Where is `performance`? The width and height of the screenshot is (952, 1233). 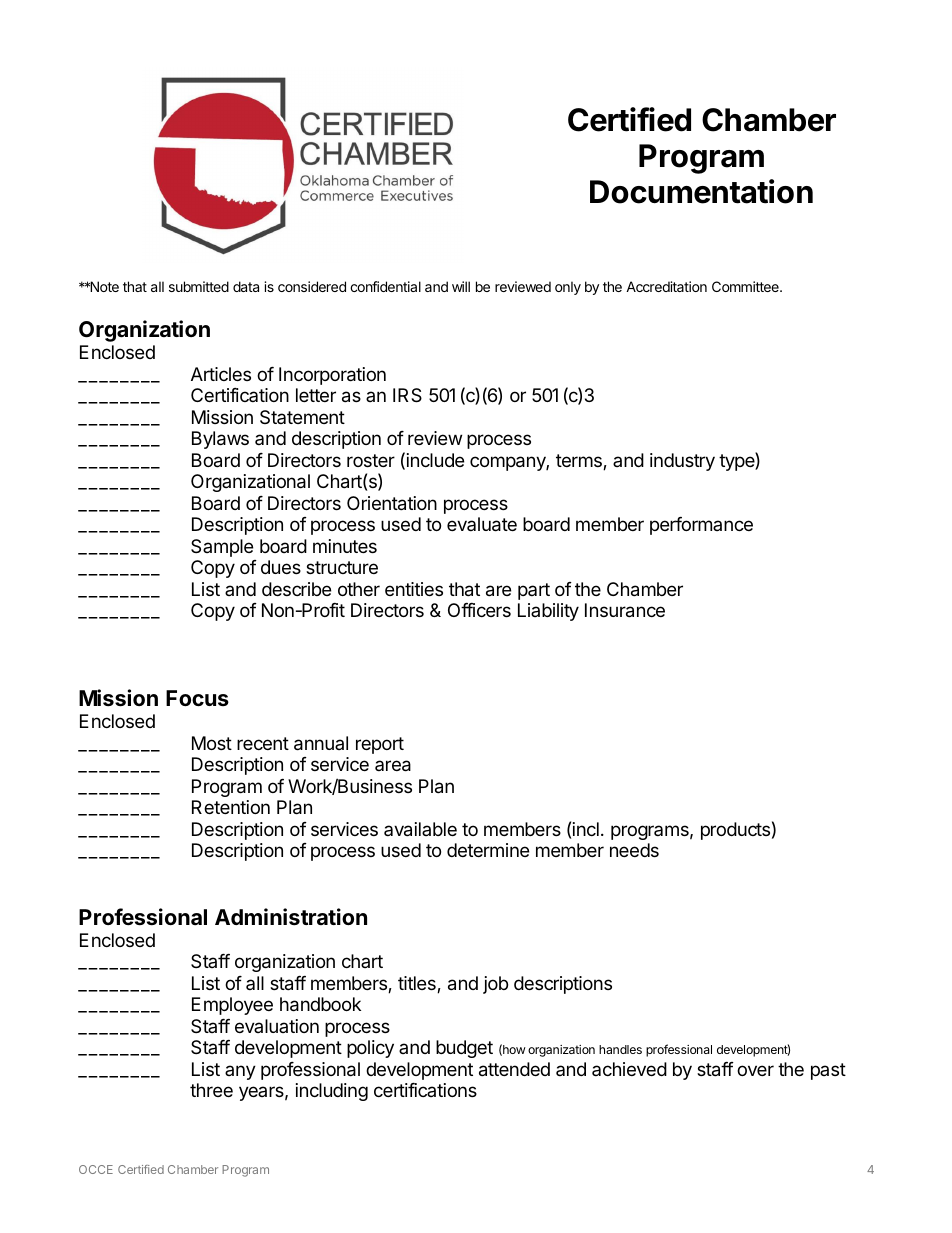 performance is located at coordinates (701, 526).
